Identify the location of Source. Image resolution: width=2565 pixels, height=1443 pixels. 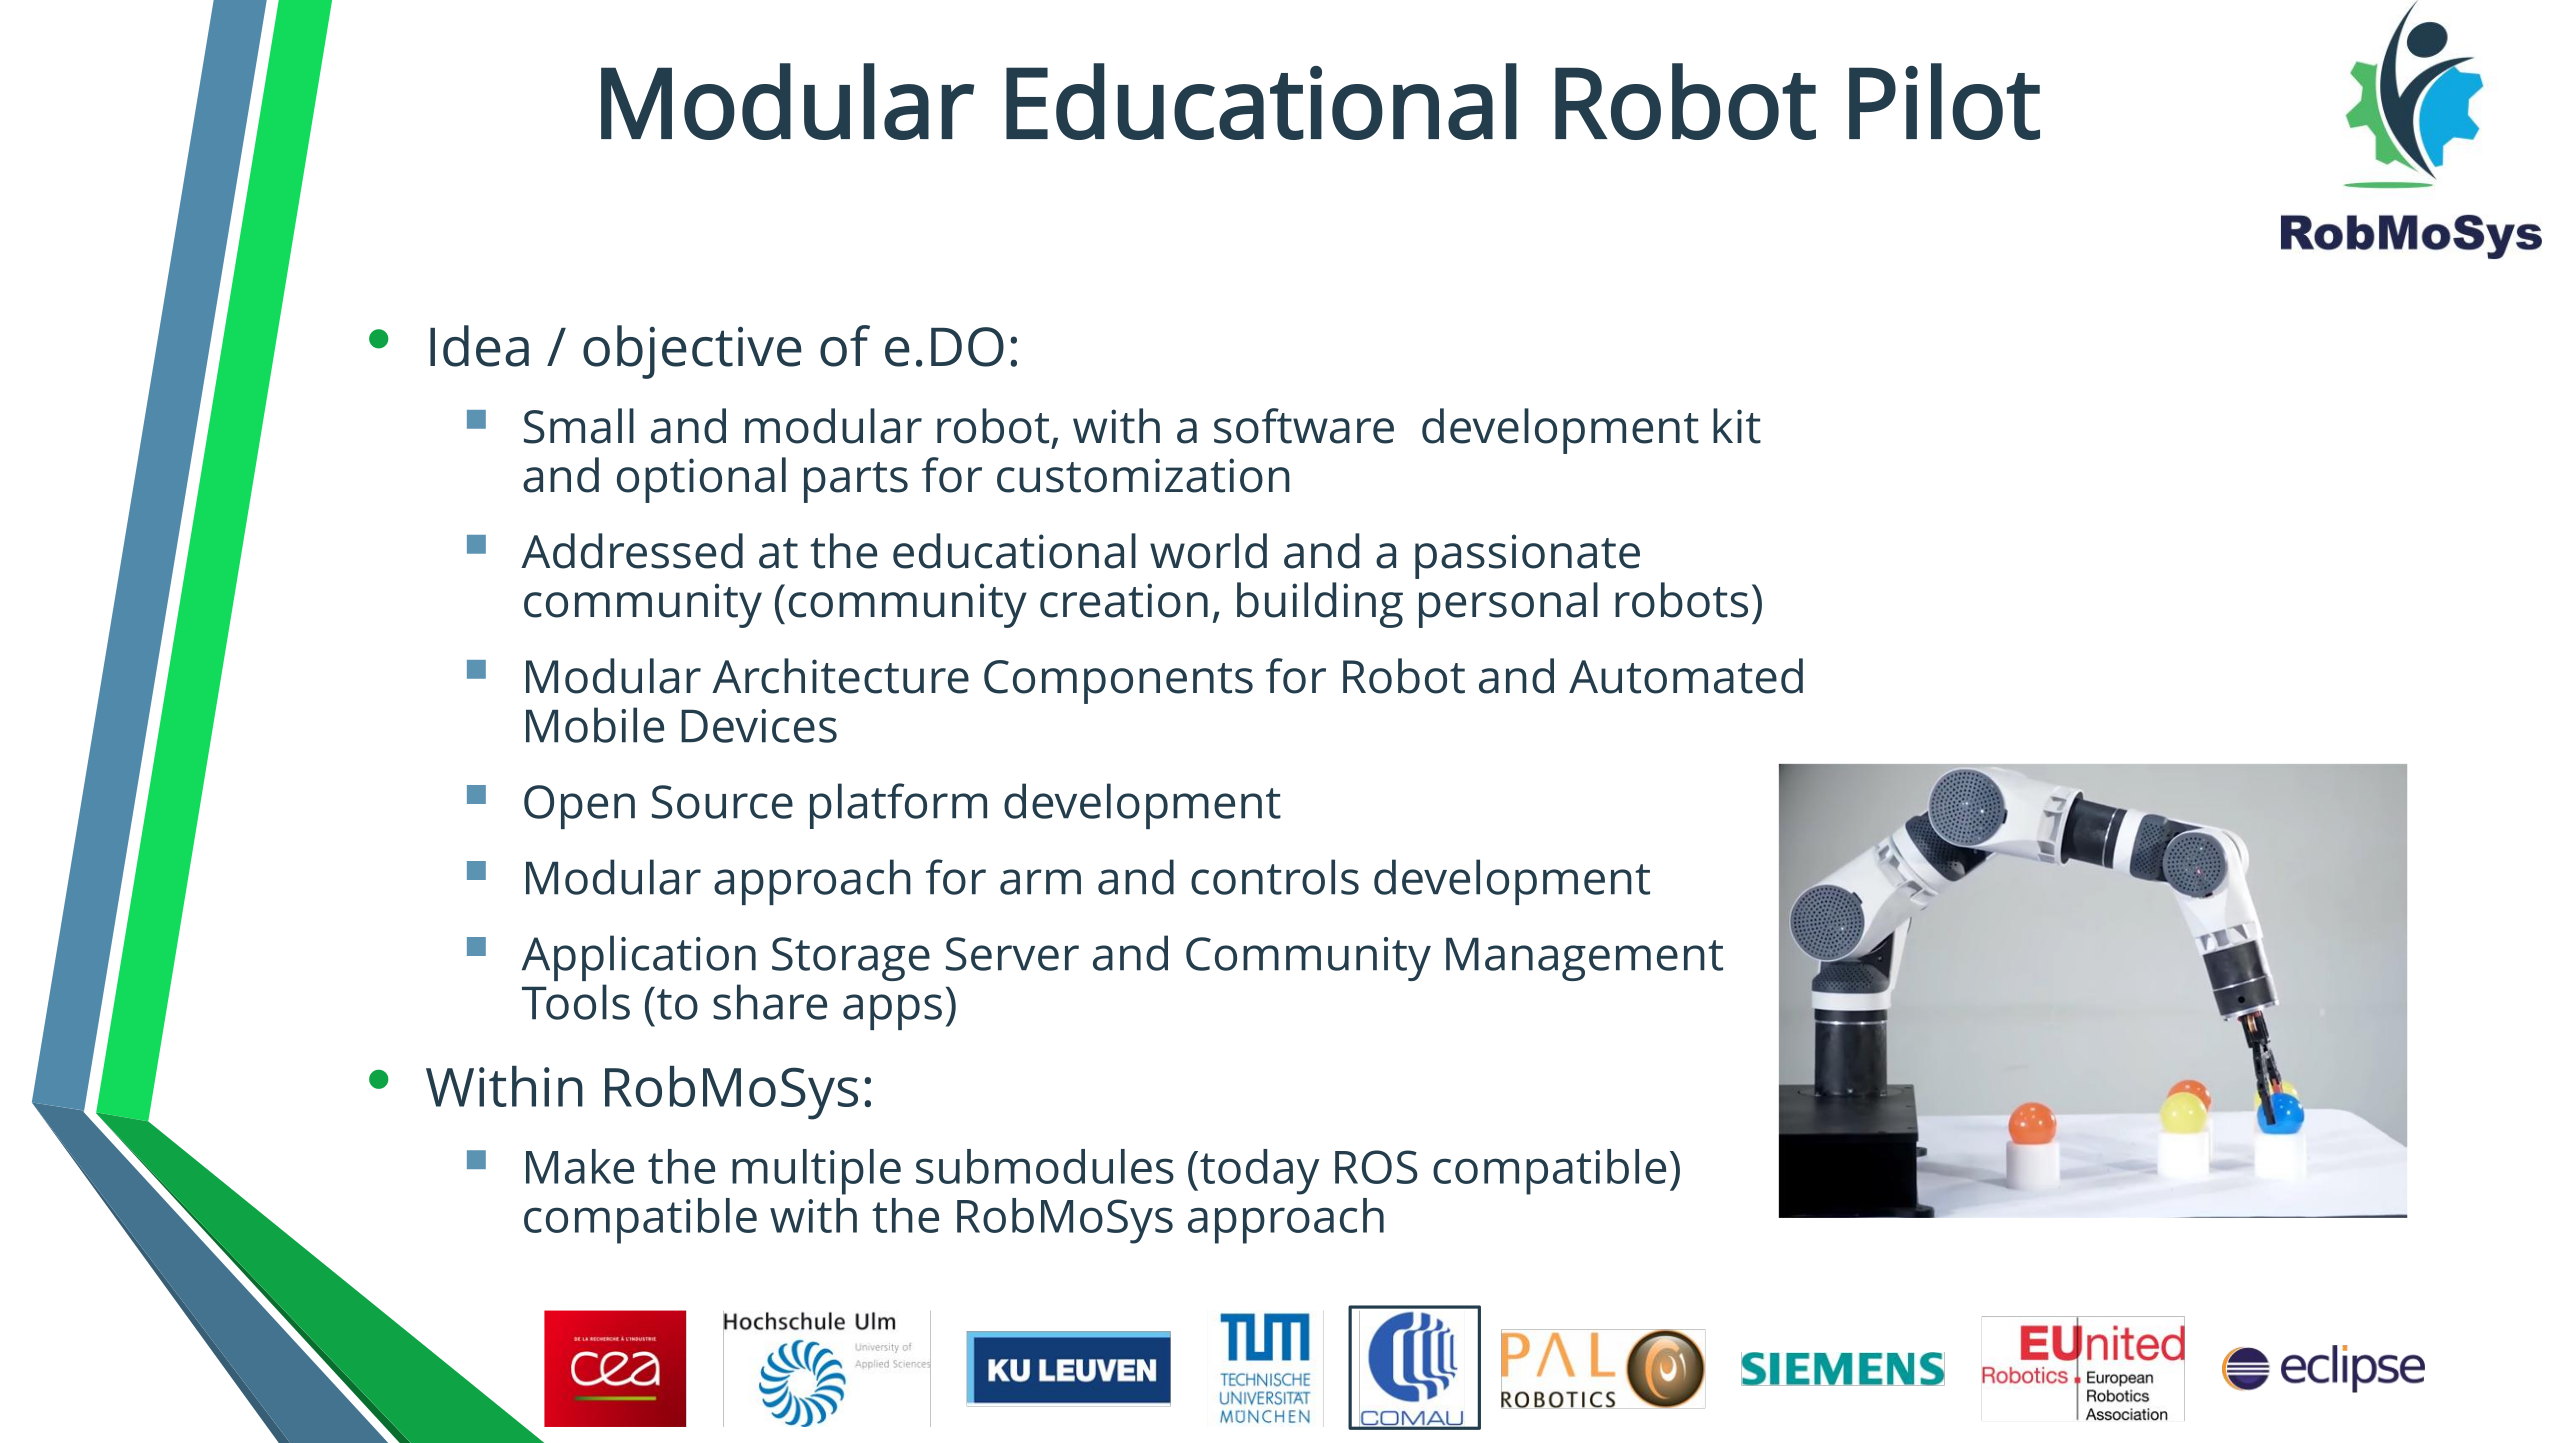
(722, 802).
